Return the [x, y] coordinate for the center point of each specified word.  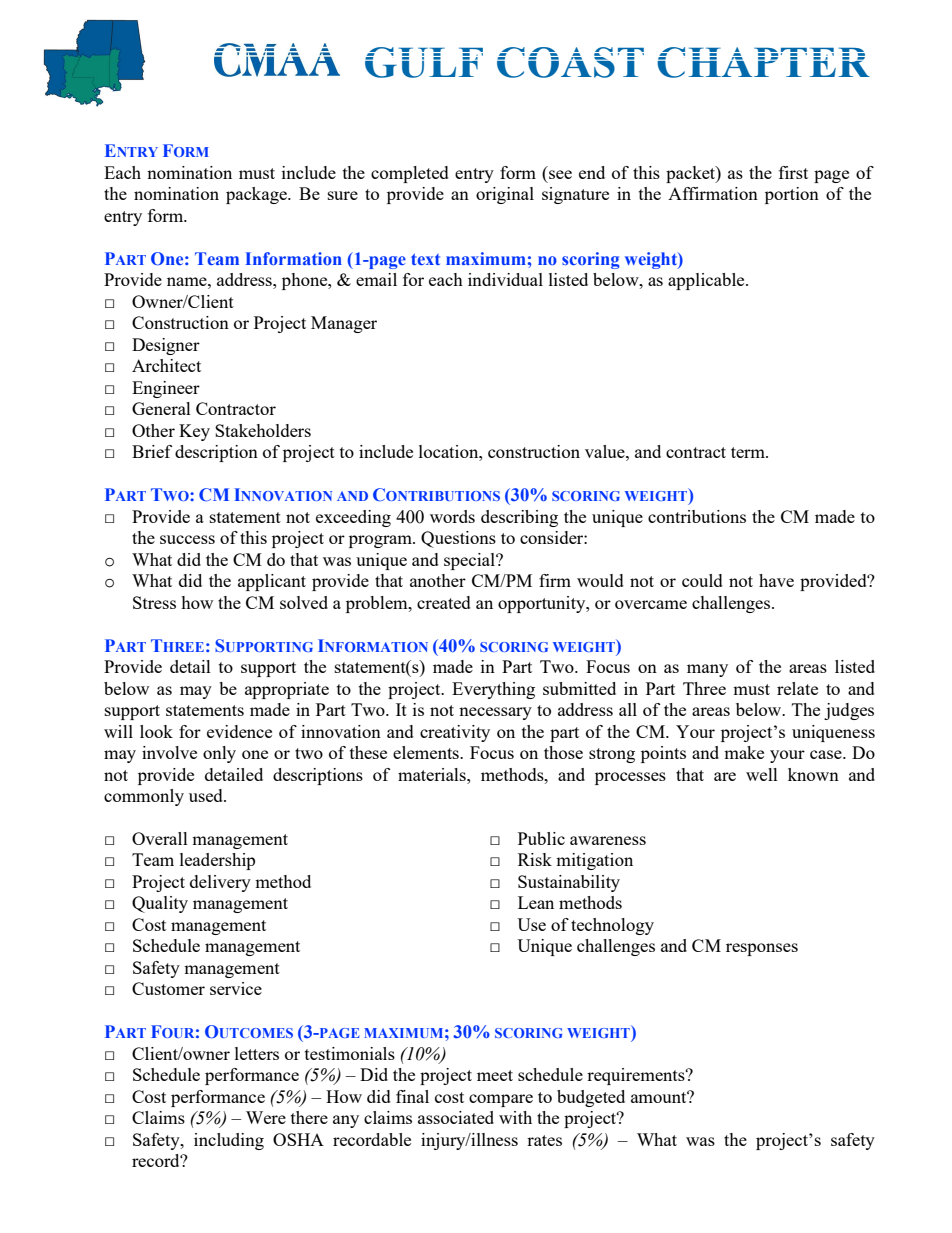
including [229, 1141]
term [749, 452]
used [207, 795]
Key [194, 432]
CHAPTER [763, 62]
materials [433, 774]
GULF [424, 62]
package [257, 195]
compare [501, 1100]
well [762, 774]
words [452, 516]
